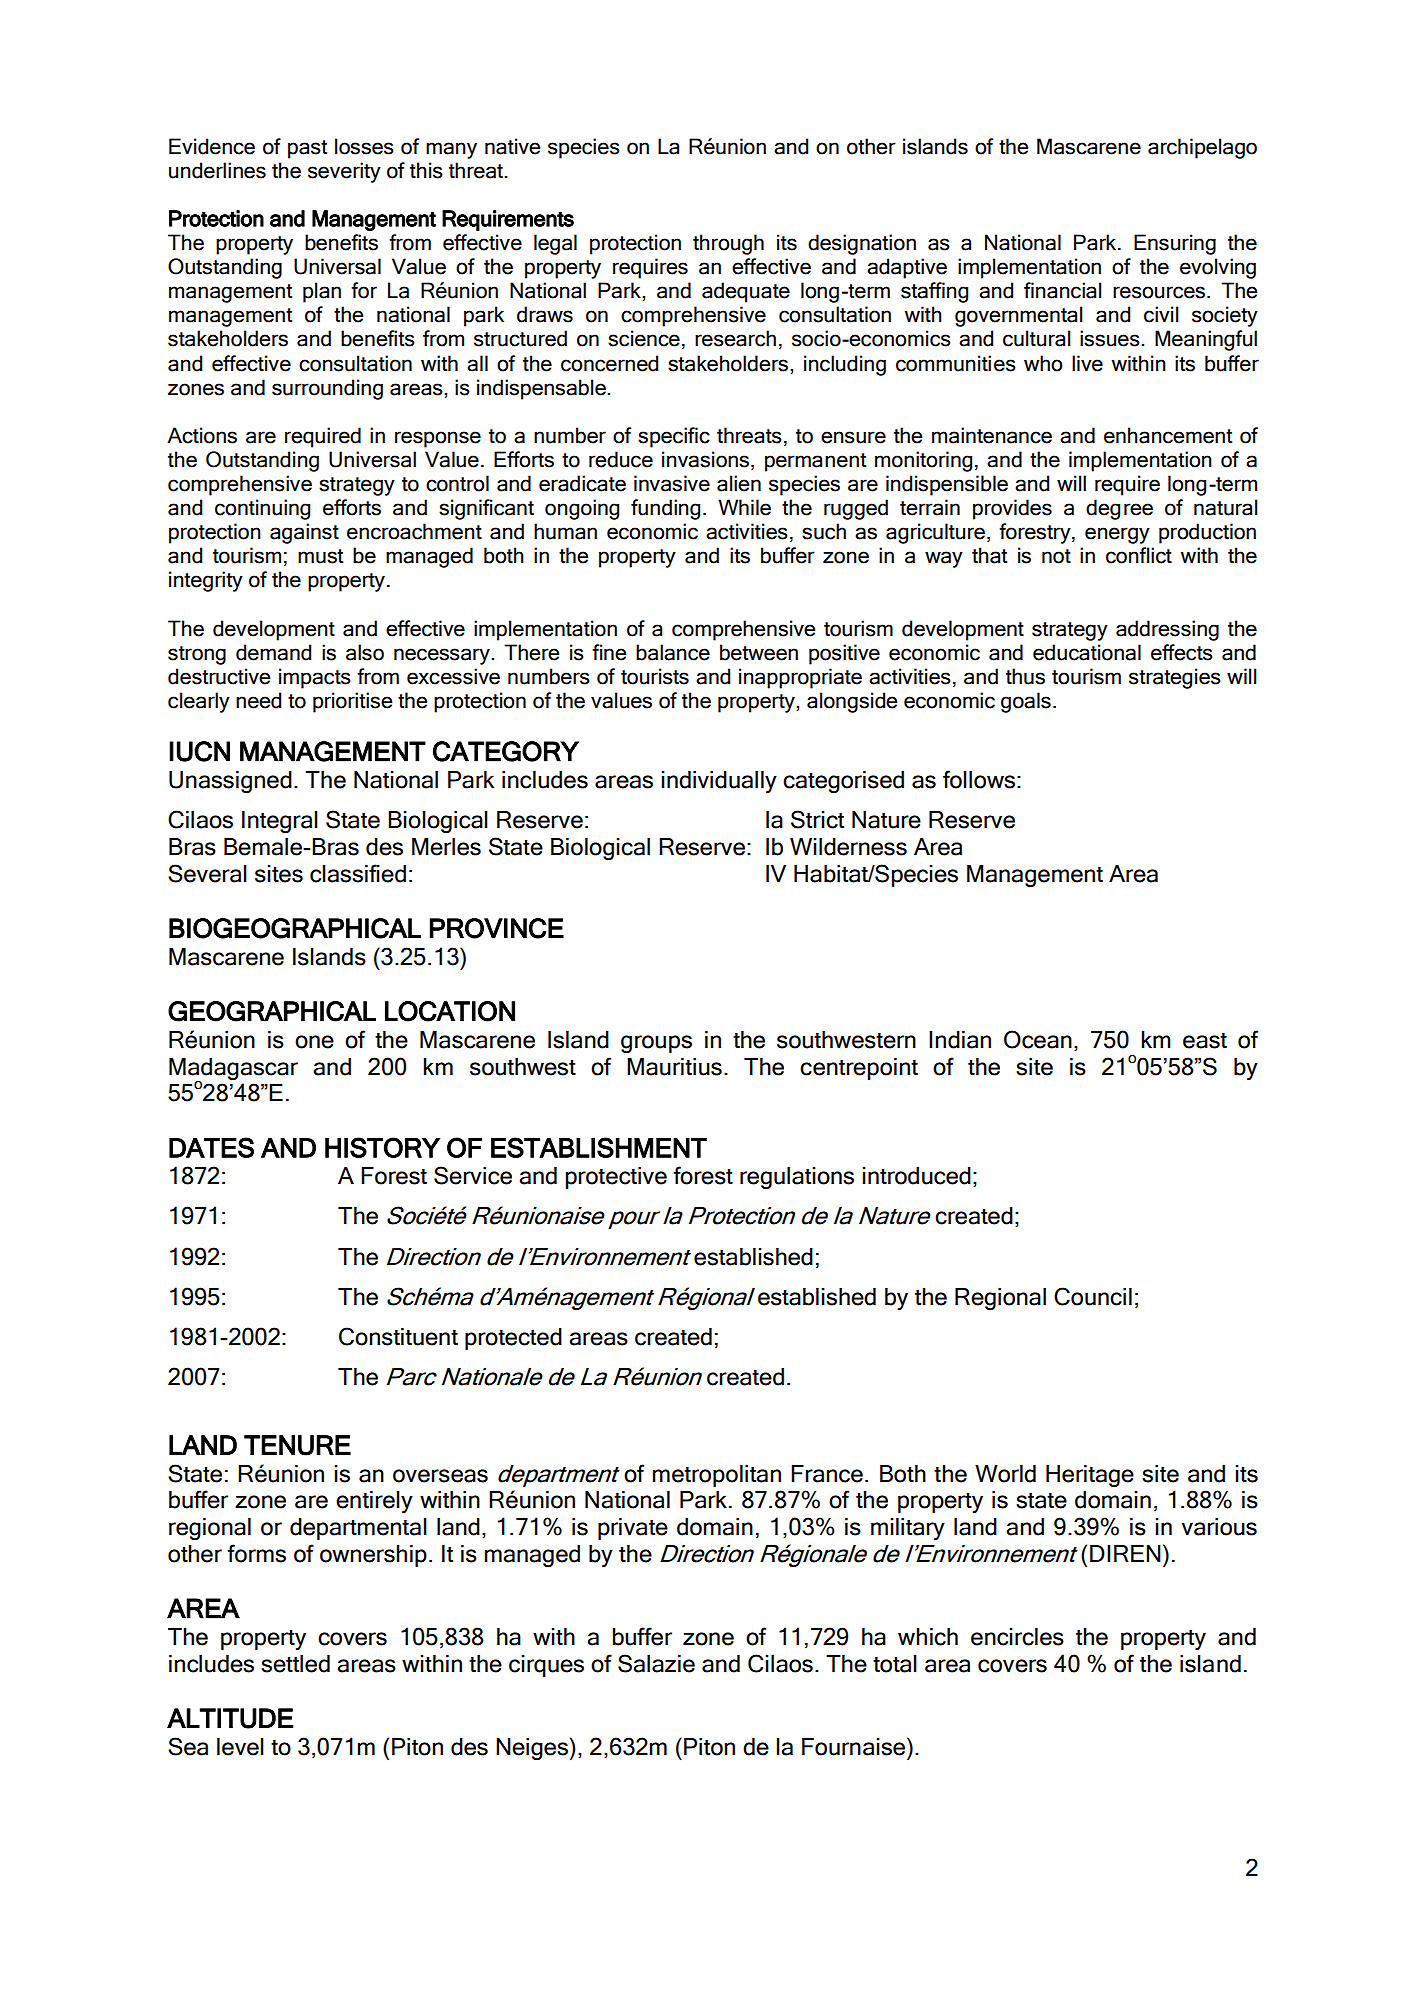 The image size is (1409, 1992). What do you see at coordinates (728, 244) in the screenshot?
I see `through` at bounding box center [728, 244].
